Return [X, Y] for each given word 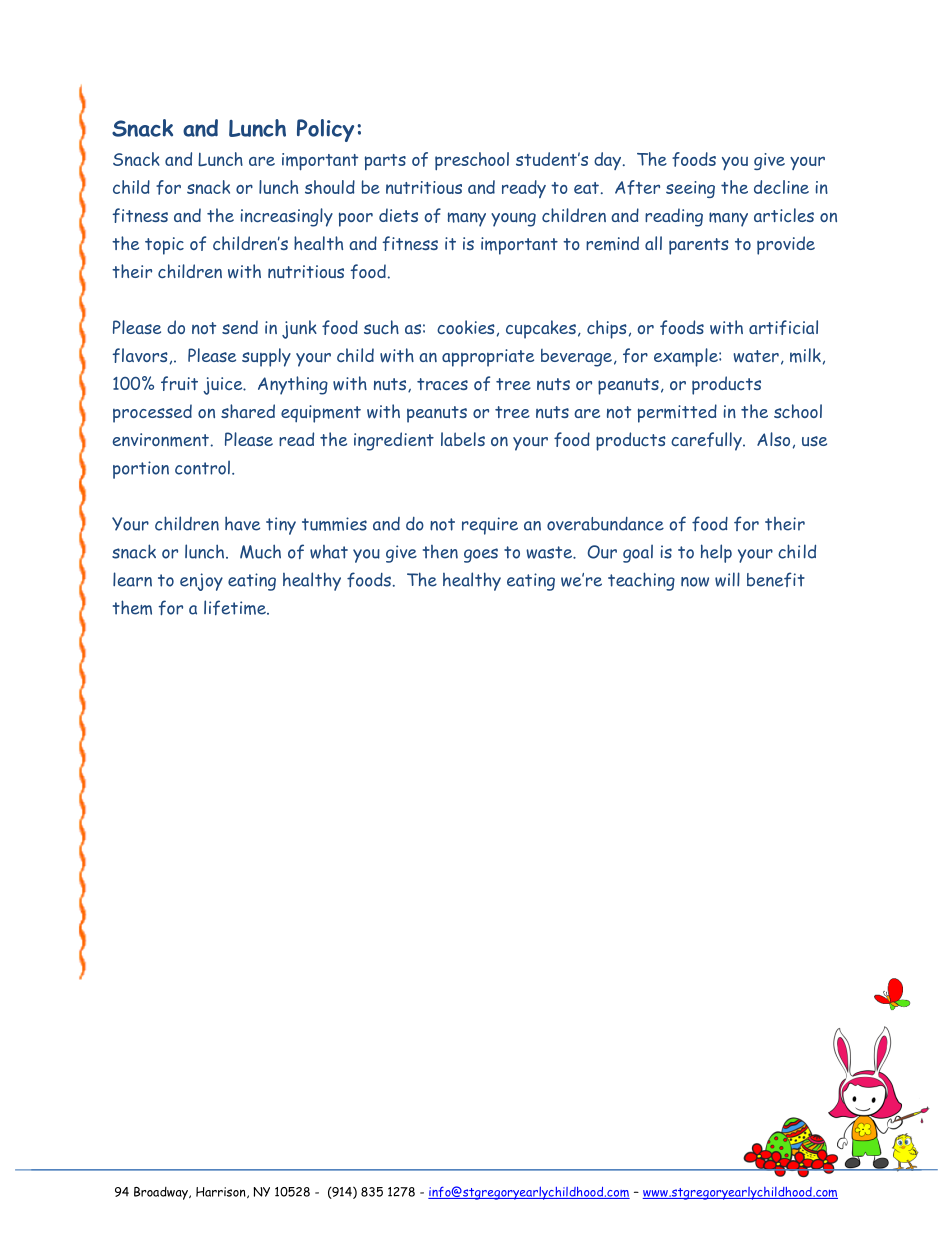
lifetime [236, 607]
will [727, 579]
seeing [690, 189]
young [513, 219]
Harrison [222, 1192]
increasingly [287, 217]
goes [481, 555]
